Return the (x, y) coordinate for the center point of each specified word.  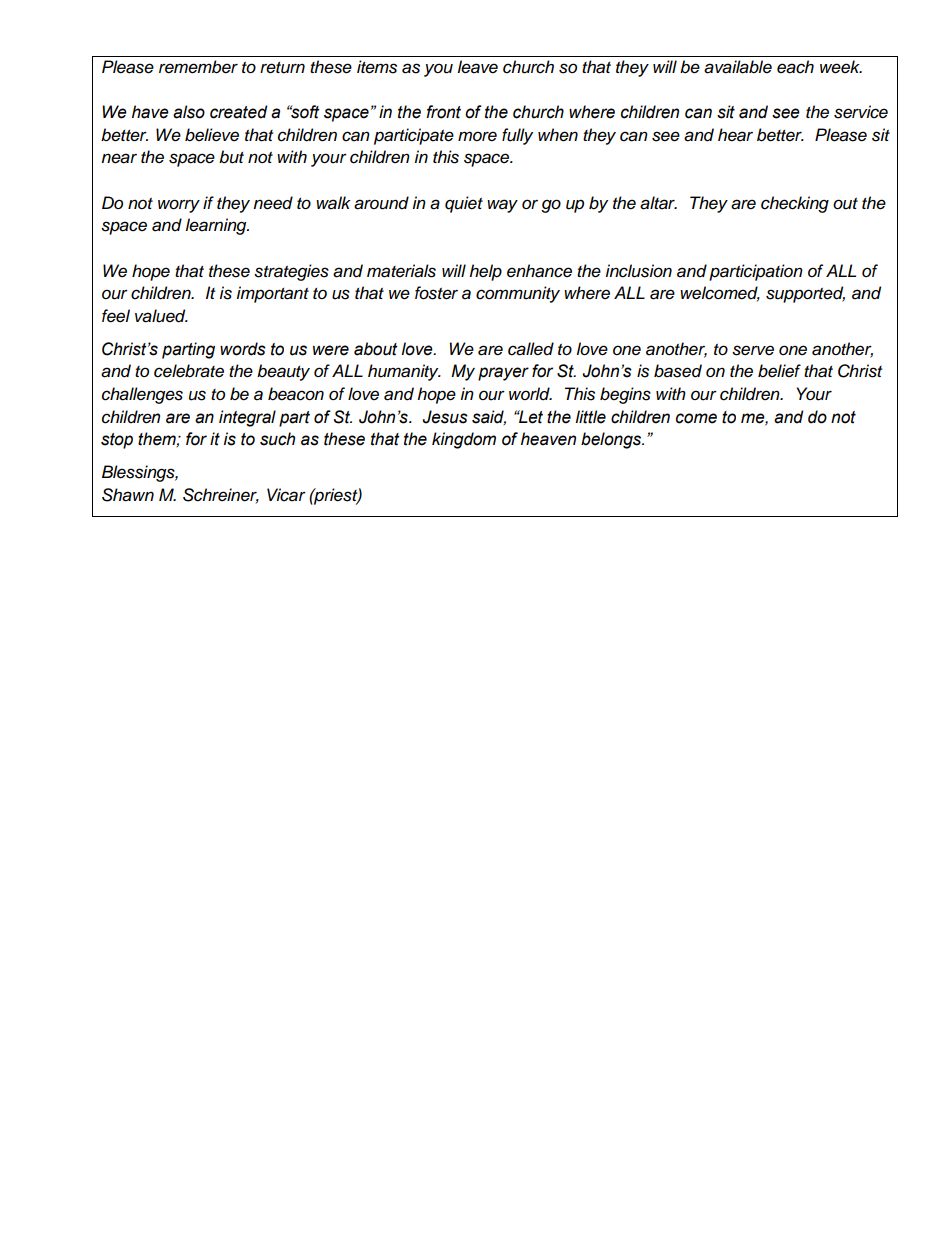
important (272, 294)
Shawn (128, 495)
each (795, 67)
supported (805, 294)
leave (478, 67)
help (485, 272)
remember (198, 67)
